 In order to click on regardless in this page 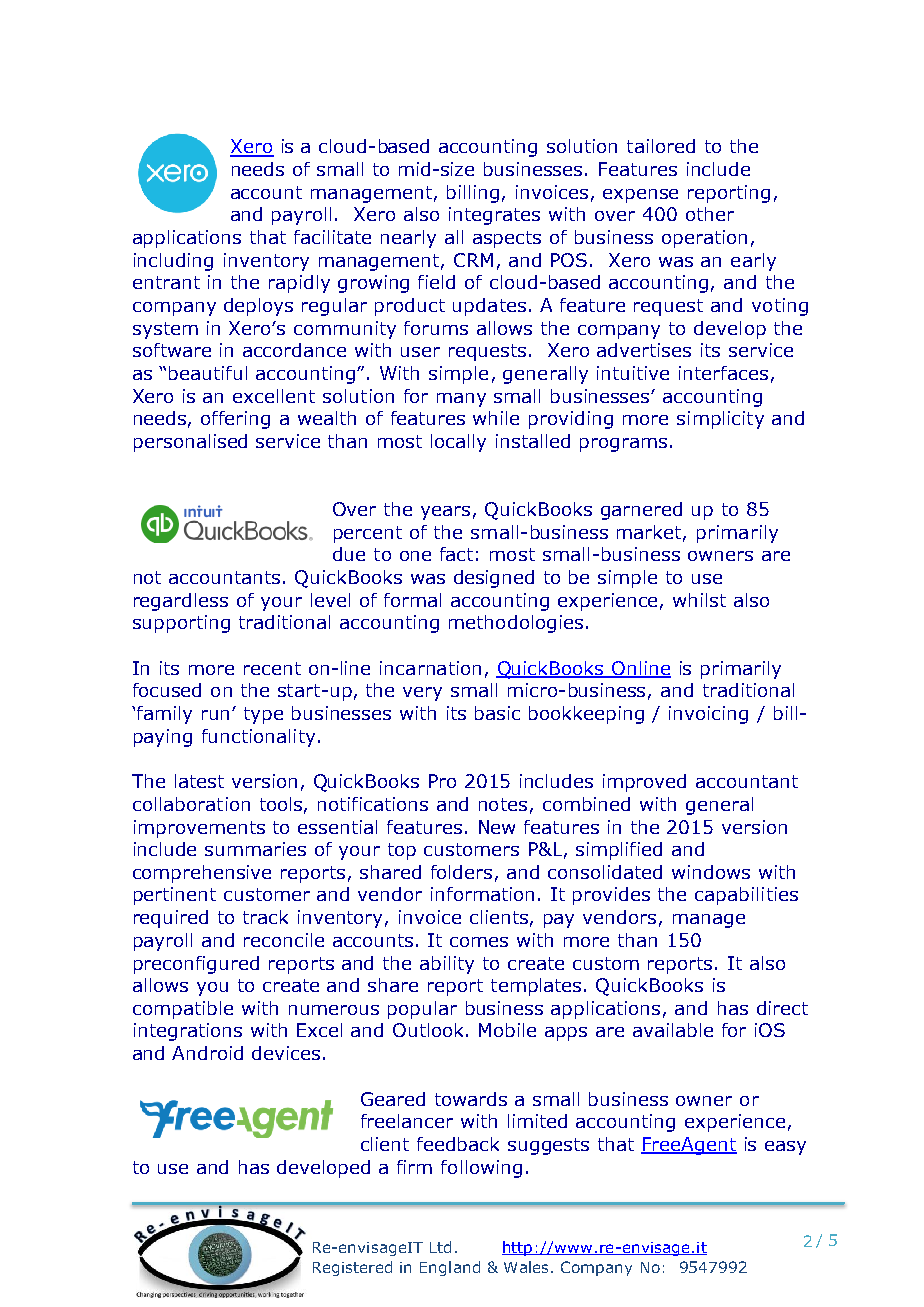, I will do `click(181, 602)`.
